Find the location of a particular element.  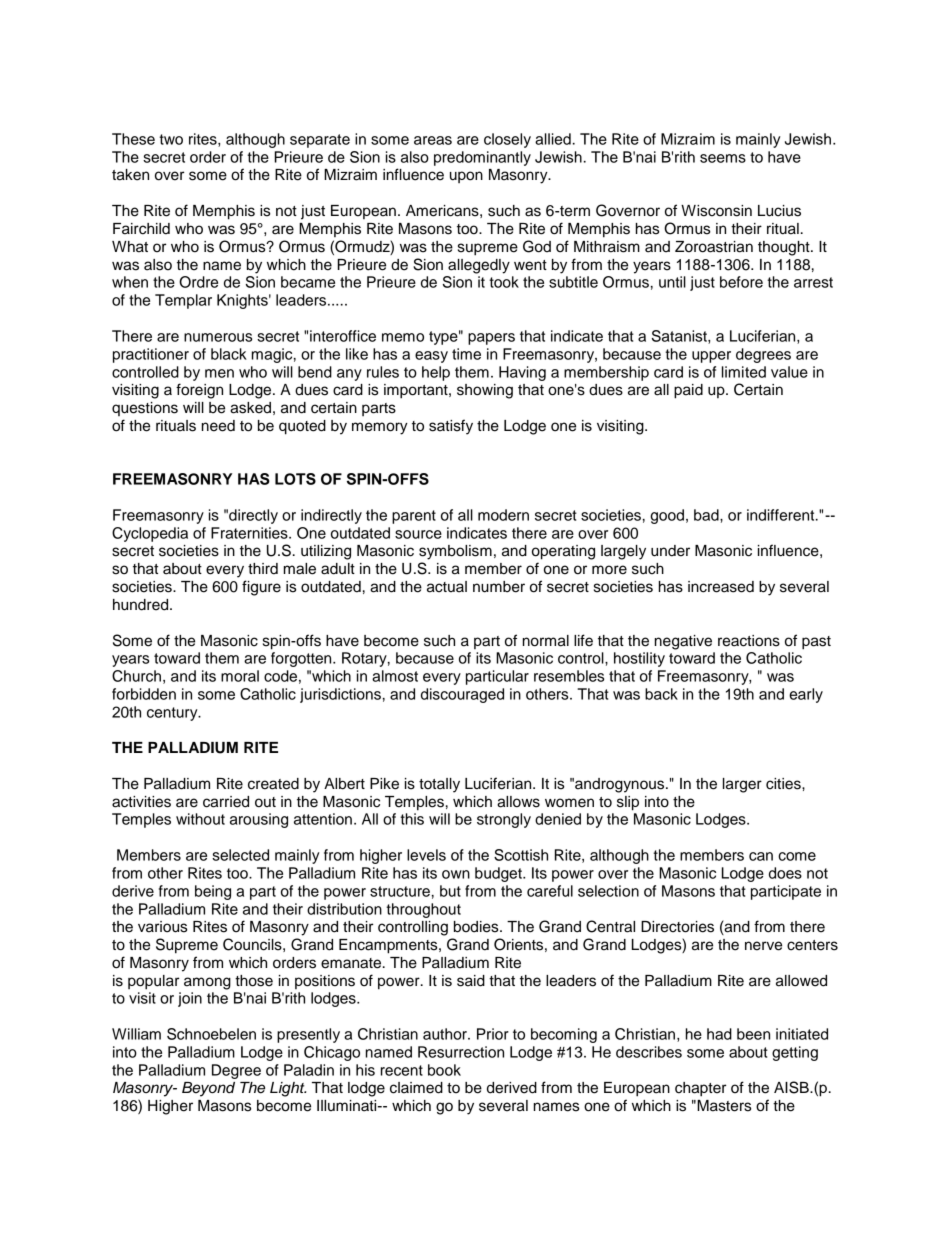

Light is located at coordinates (288, 1089).
